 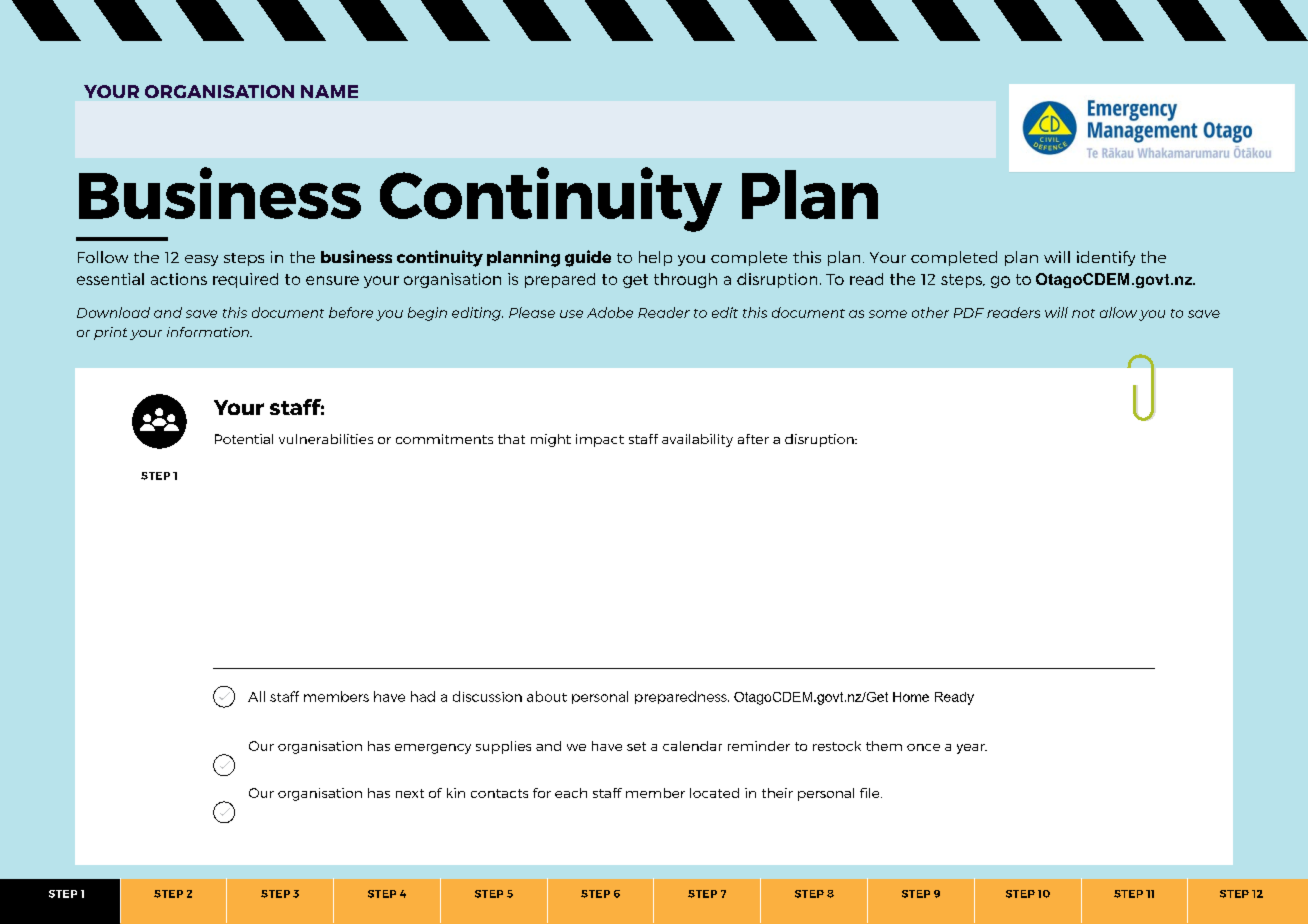 I want to click on next, so click(x=410, y=793).
